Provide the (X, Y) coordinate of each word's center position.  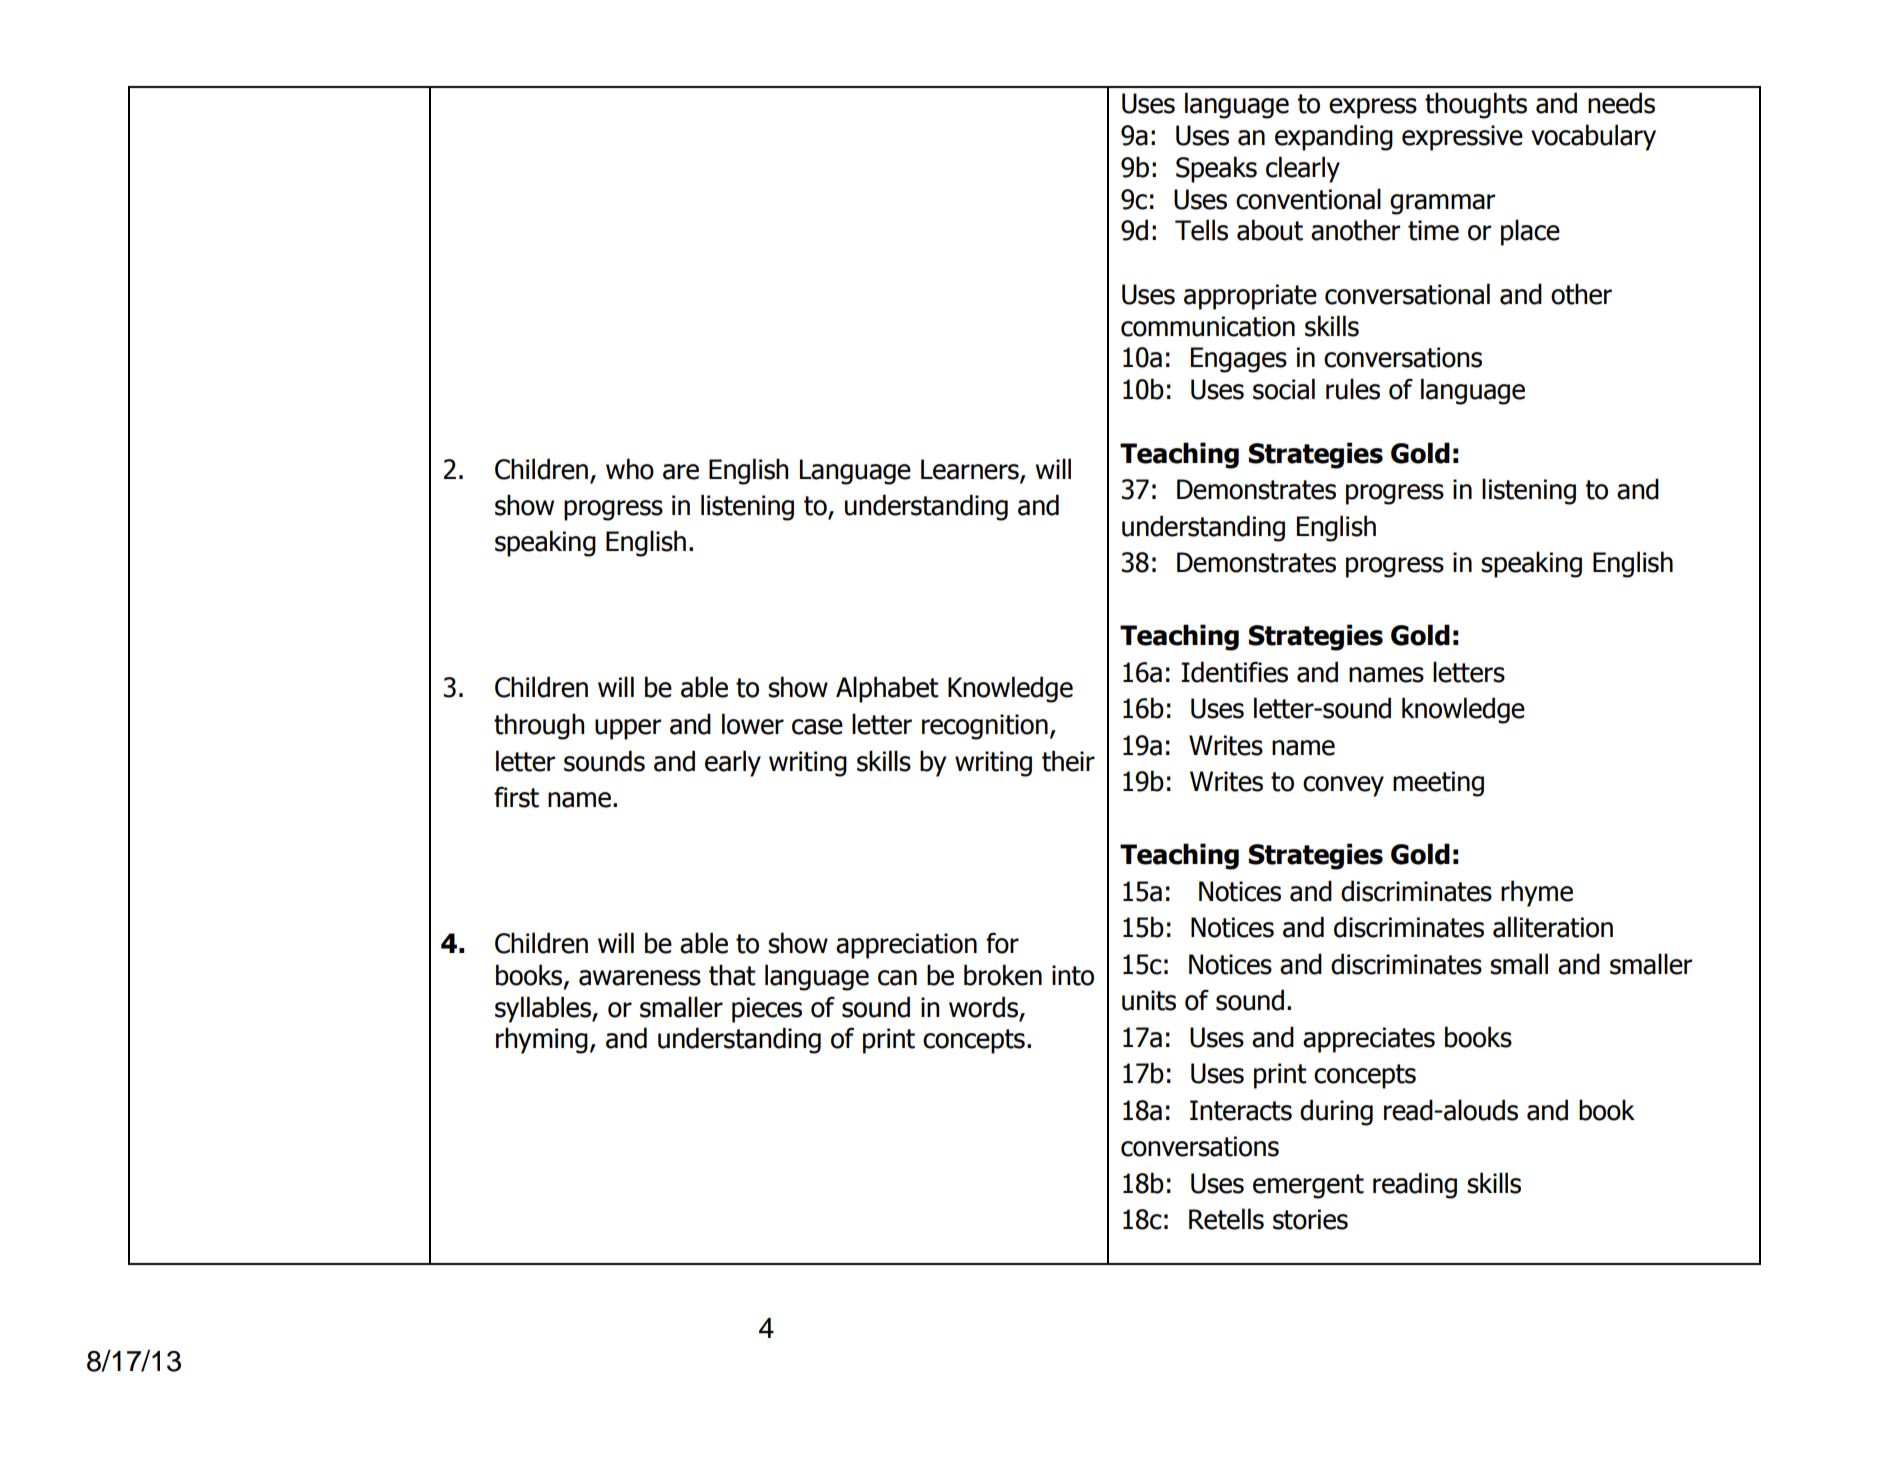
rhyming (542, 1040)
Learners (971, 470)
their (1068, 761)
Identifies (1234, 672)
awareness (640, 978)
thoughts (1476, 105)
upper (628, 729)
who (630, 469)
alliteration (1553, 927)
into (1073, 975)
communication (1208, 326)
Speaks (1216, 169)
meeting (1438, 784)
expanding (1334, 137)
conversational (1407, 294)
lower (753, 724)
